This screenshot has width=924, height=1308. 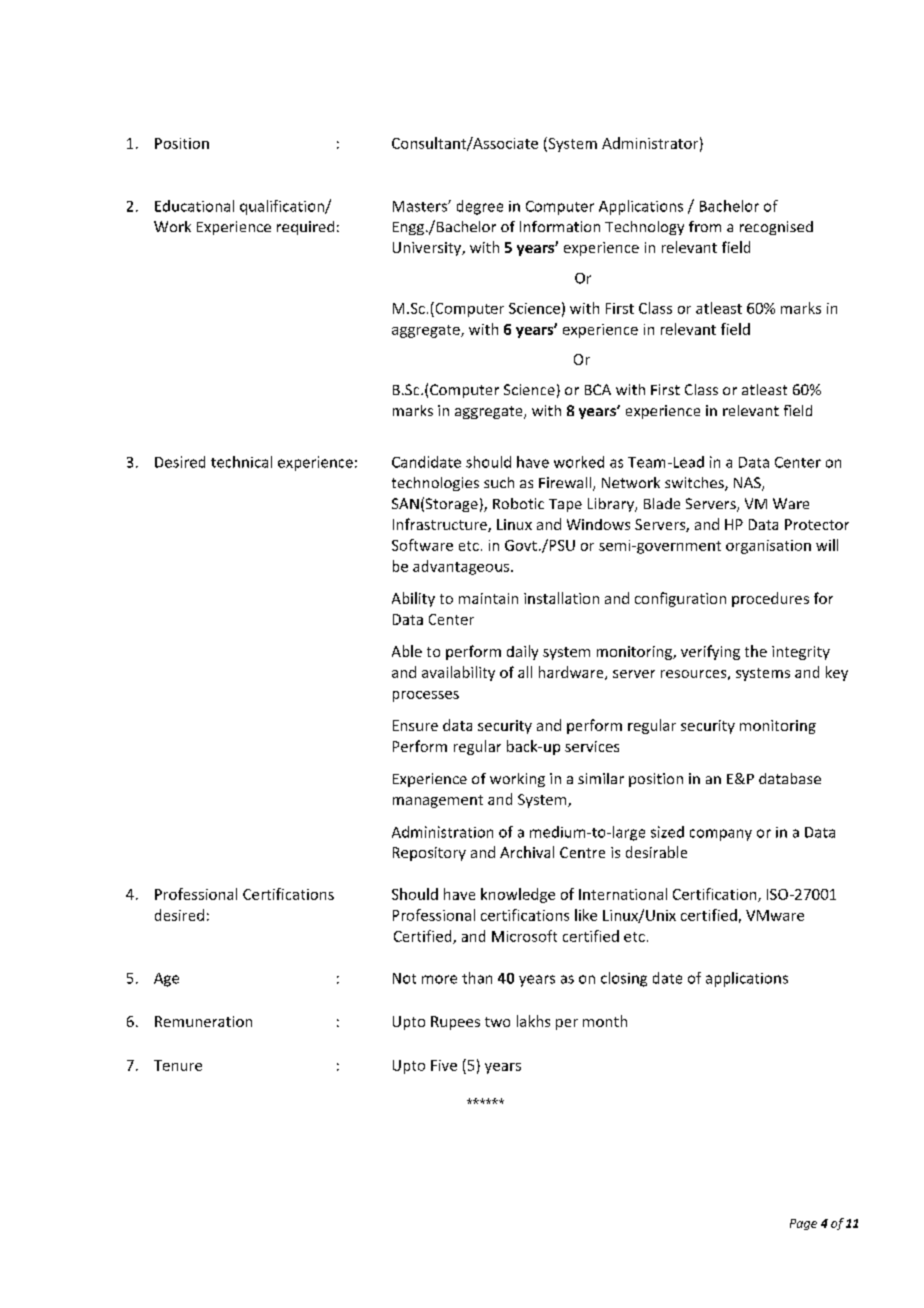 What do you see at coordinates (480, 207) in the screenshot?
I see `degree` at bounding box center [480, 207].
